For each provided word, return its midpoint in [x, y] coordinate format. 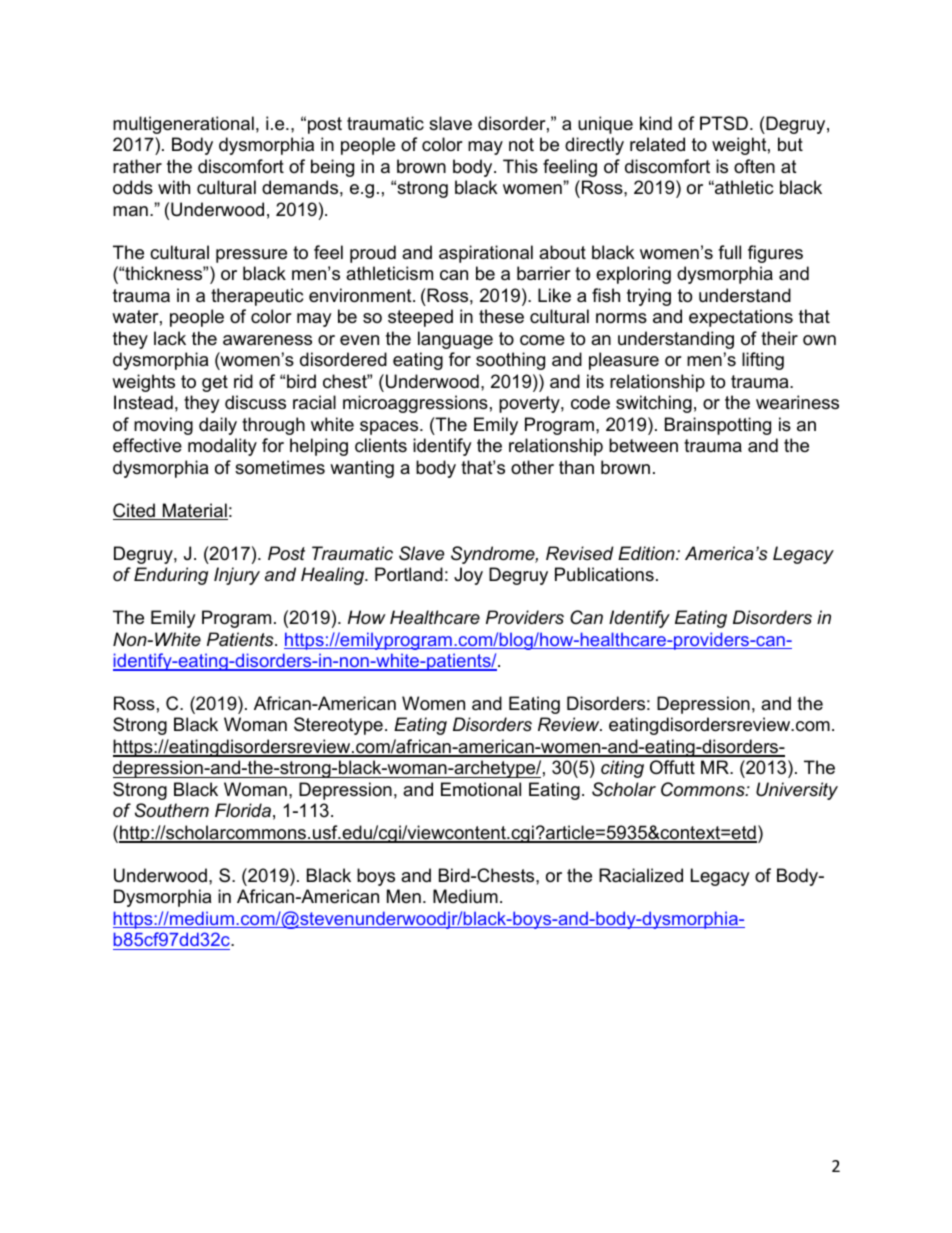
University [797, 791]
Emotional [481, 789]
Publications [604, 574]
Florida [243, 810]
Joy [468, 576]
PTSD [724, 123]
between [643, 445]
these [501, 316]
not [521, 145]
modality [222, 447]
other [532, 467]
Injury [237, 576]
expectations [741, 318]
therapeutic [257, 297]
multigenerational [183, 125]
